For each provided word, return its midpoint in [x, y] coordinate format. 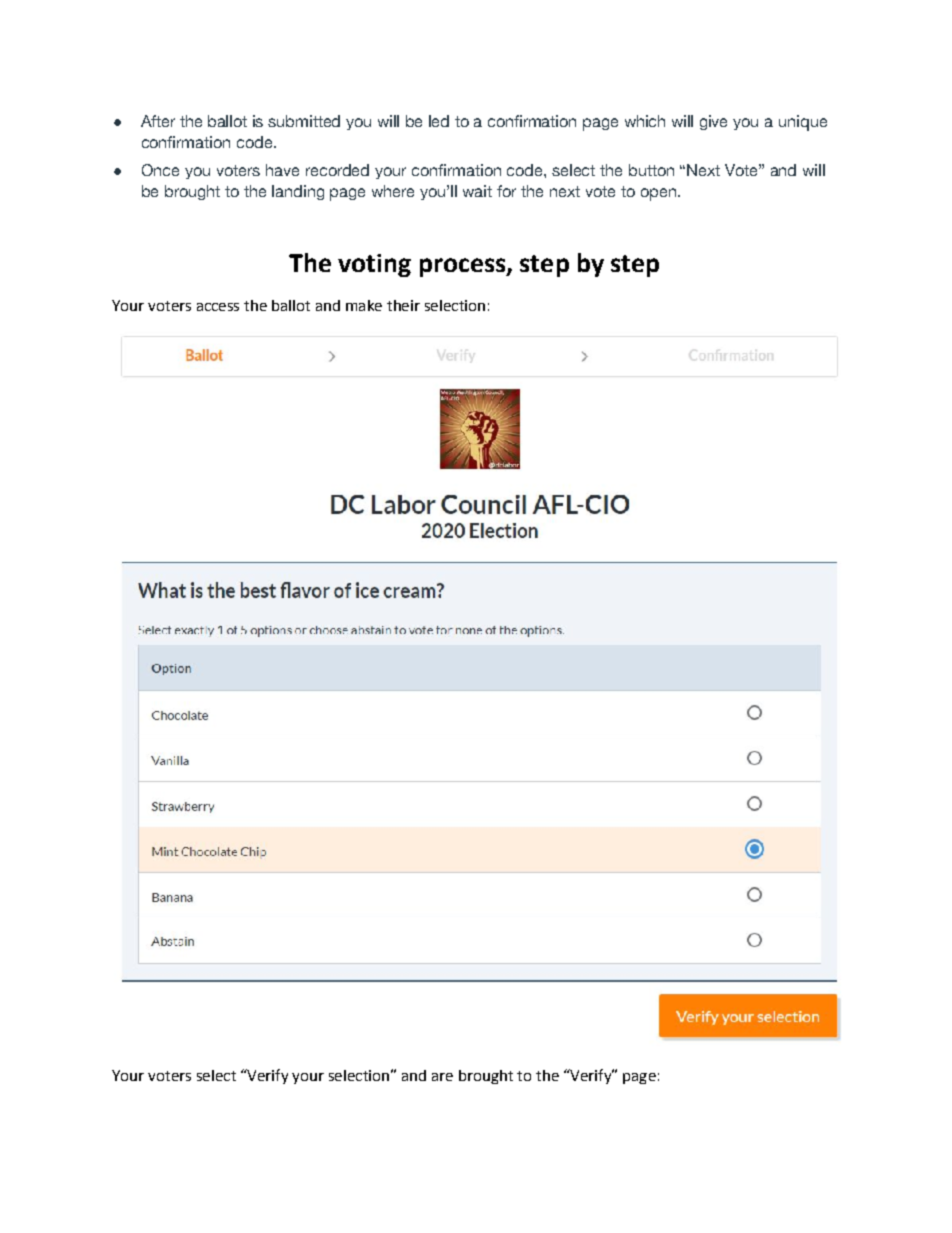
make [364, 305]
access [218, 307]
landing [298, 192]
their [403, 305]
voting [374, 265]
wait [477, 191]
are [442, 1077]
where [393, 191]
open [658, 194]
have [282, 170]
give [713, 122]
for [506, 191]
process [464, 267]
